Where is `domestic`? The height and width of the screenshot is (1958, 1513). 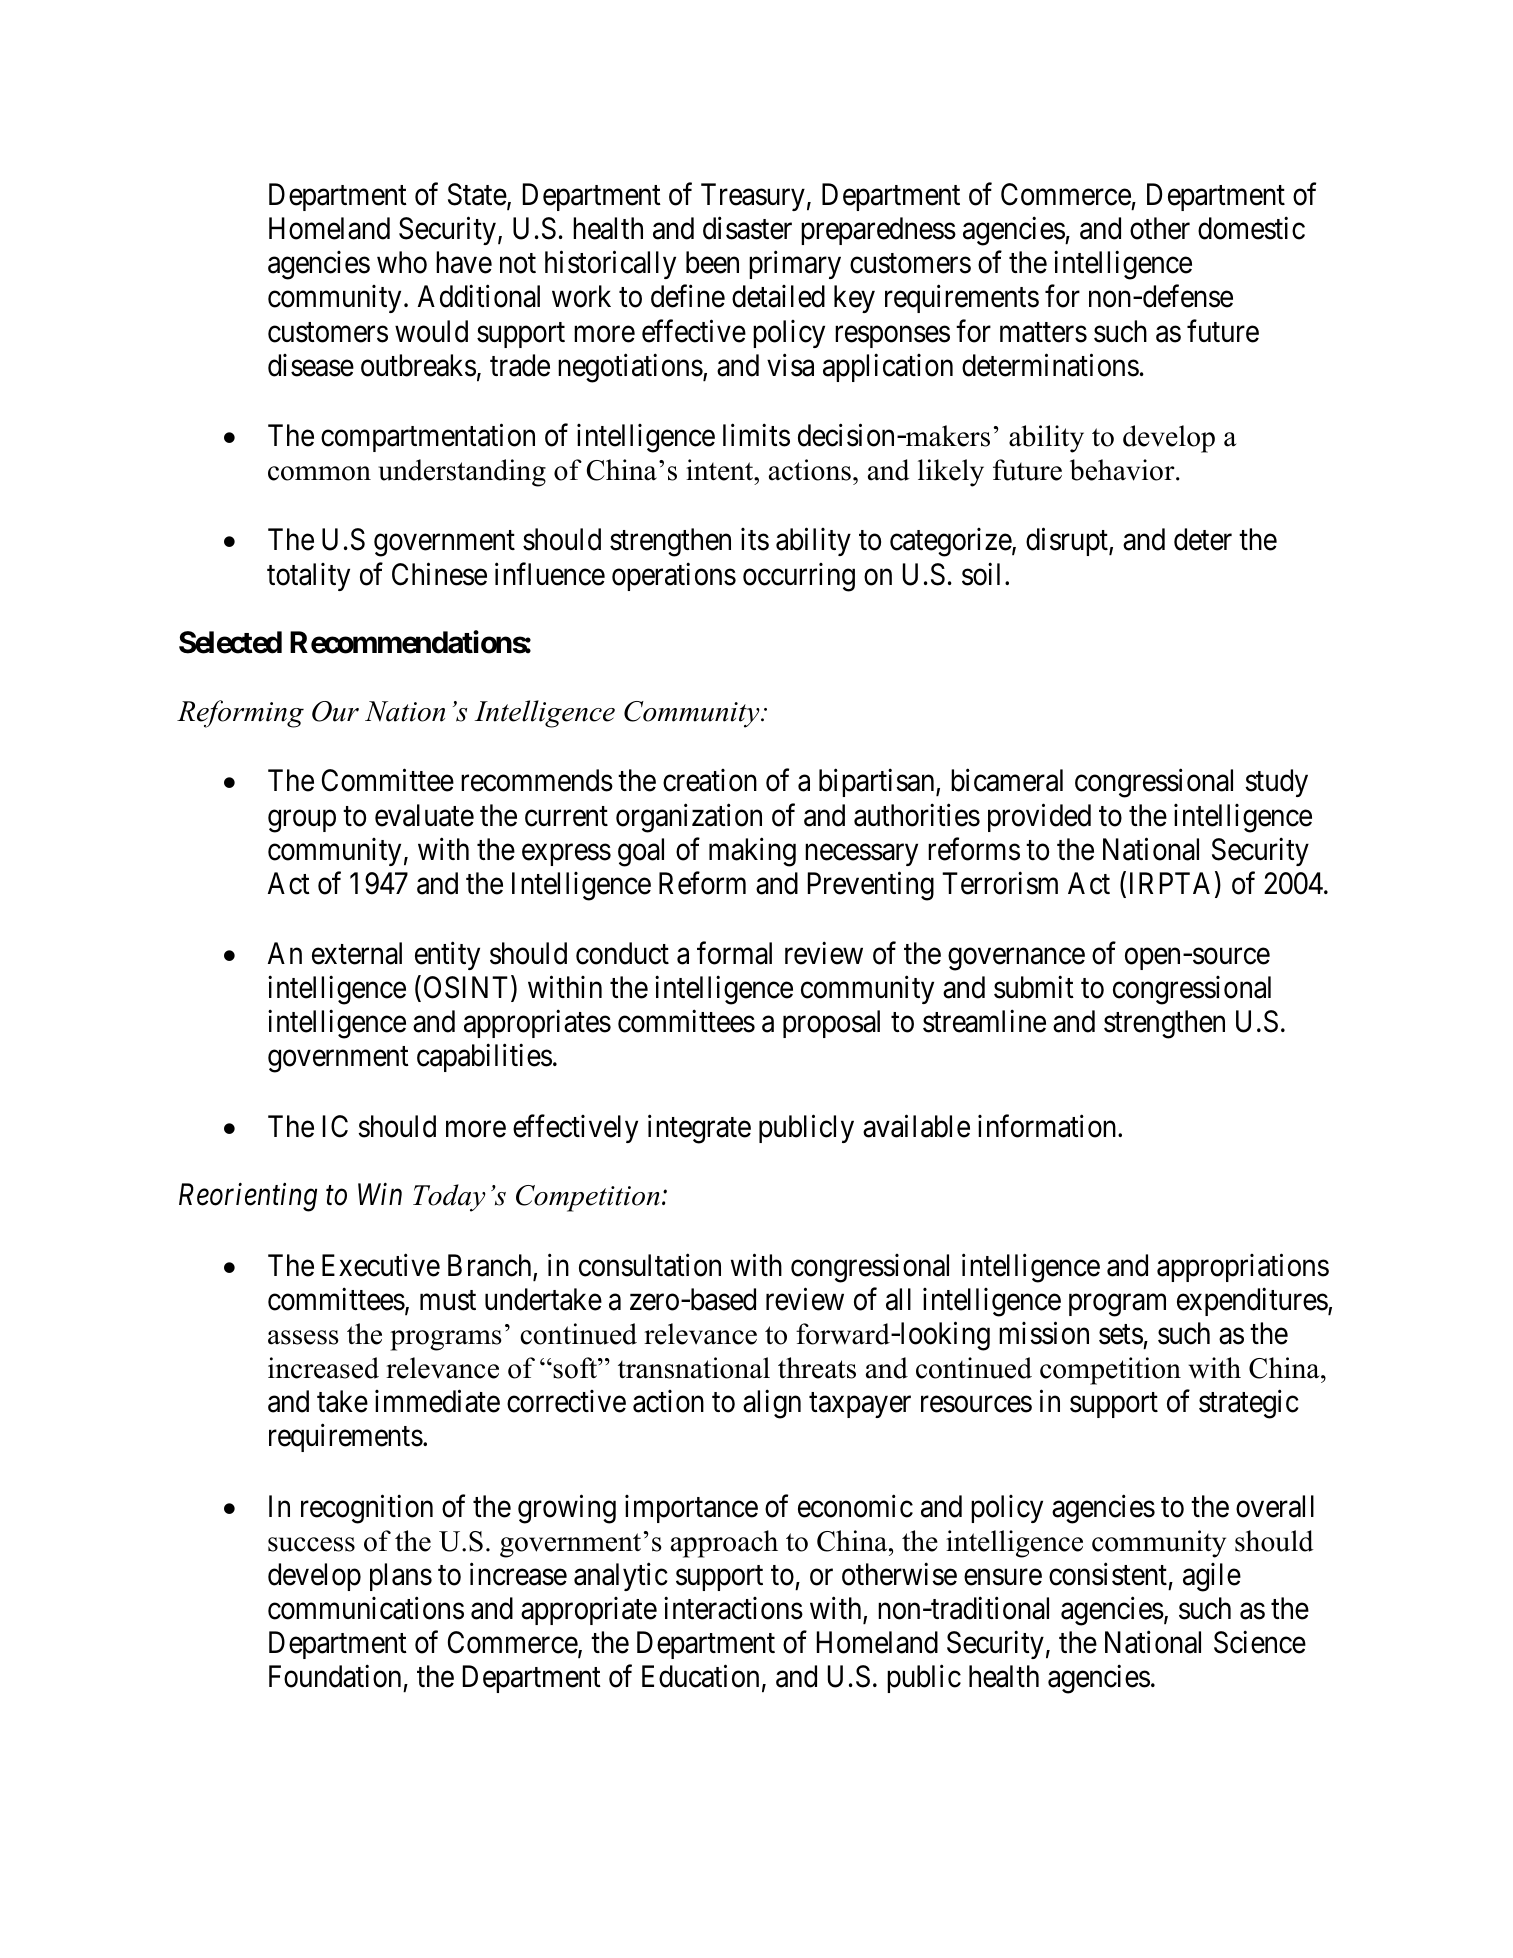 domestic is located at coordinates (1251, 228).
